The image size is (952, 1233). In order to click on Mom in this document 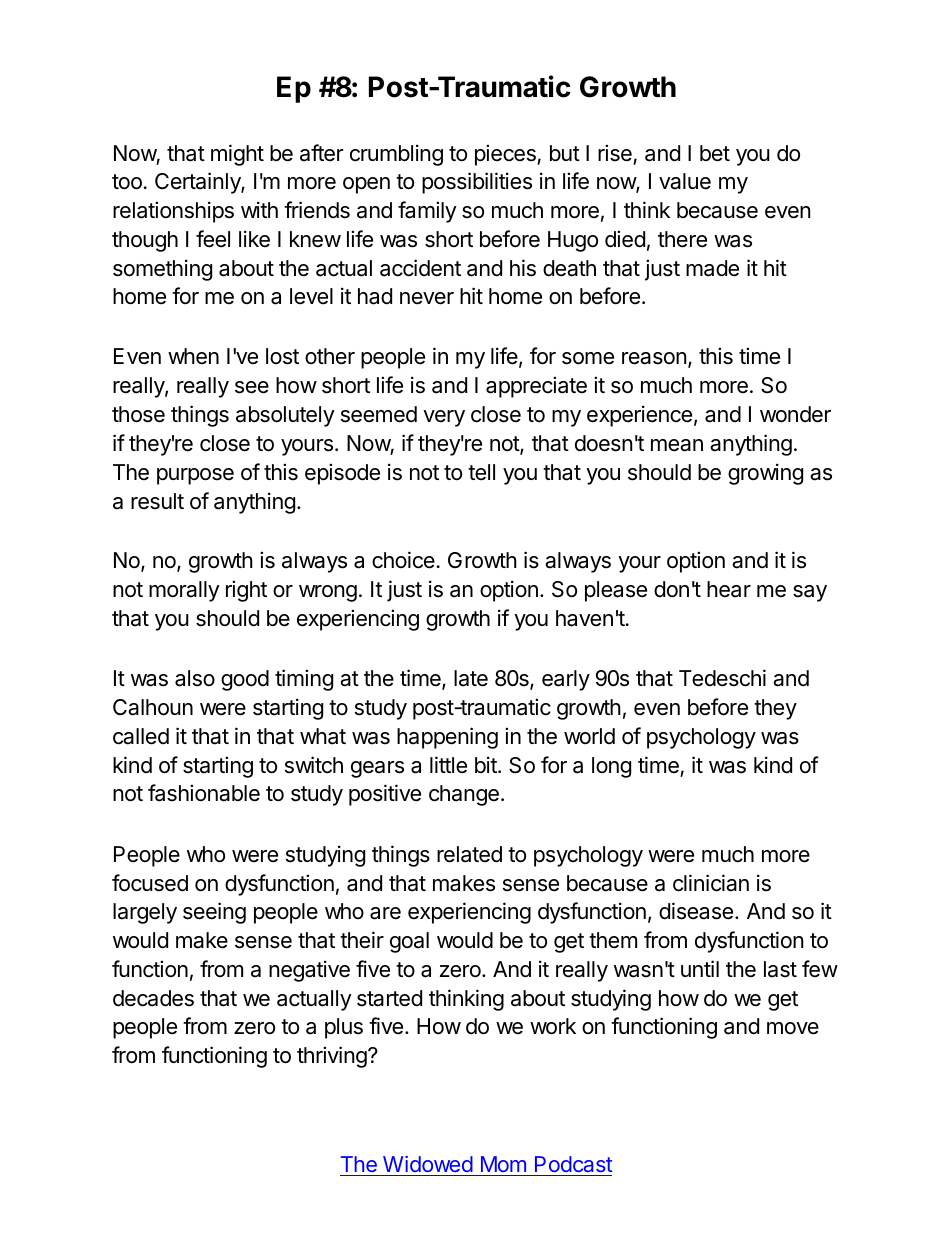, I will do `click(503, 1164)`.
